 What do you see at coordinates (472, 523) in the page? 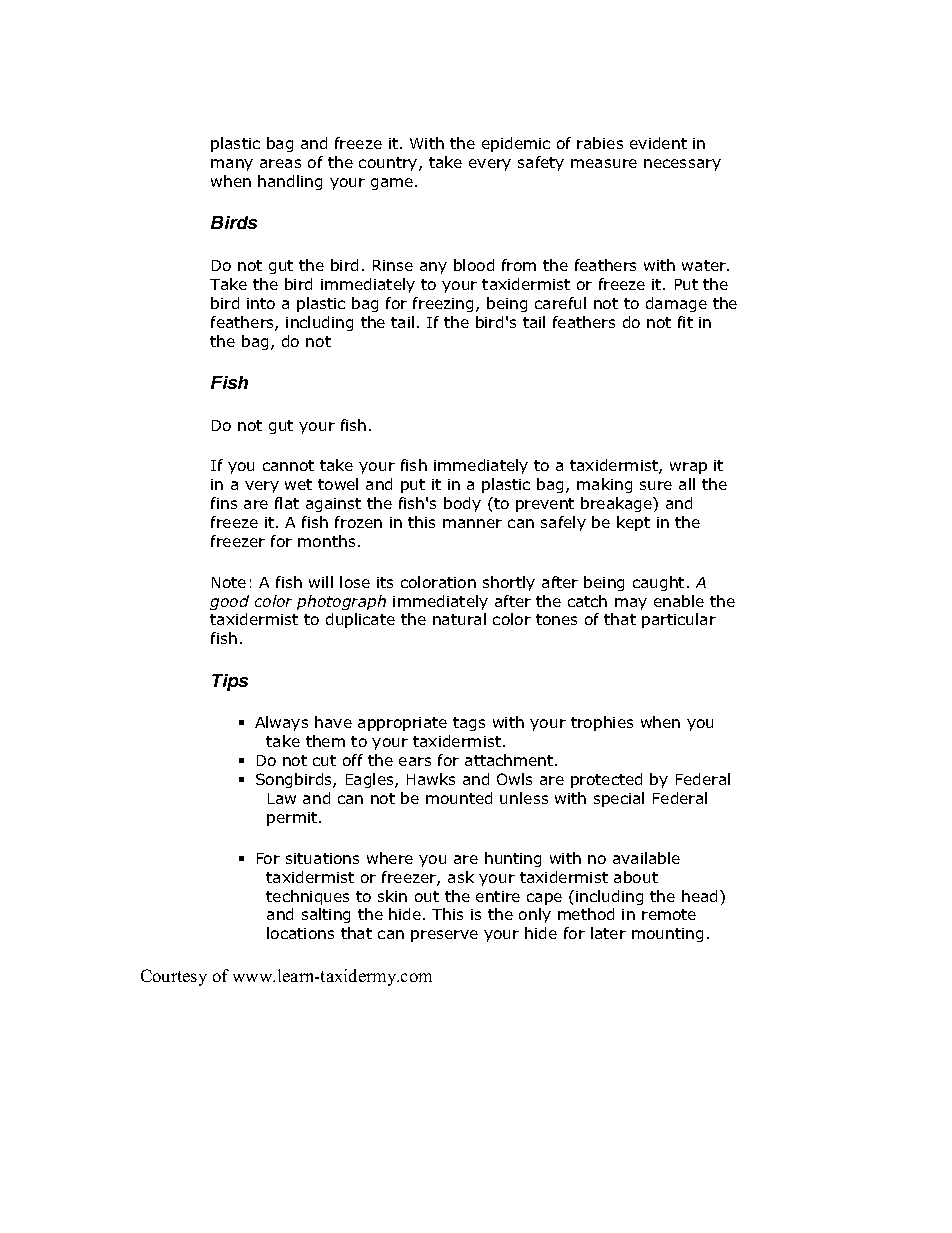
I see `manner` at bounding box center [472, 523].
